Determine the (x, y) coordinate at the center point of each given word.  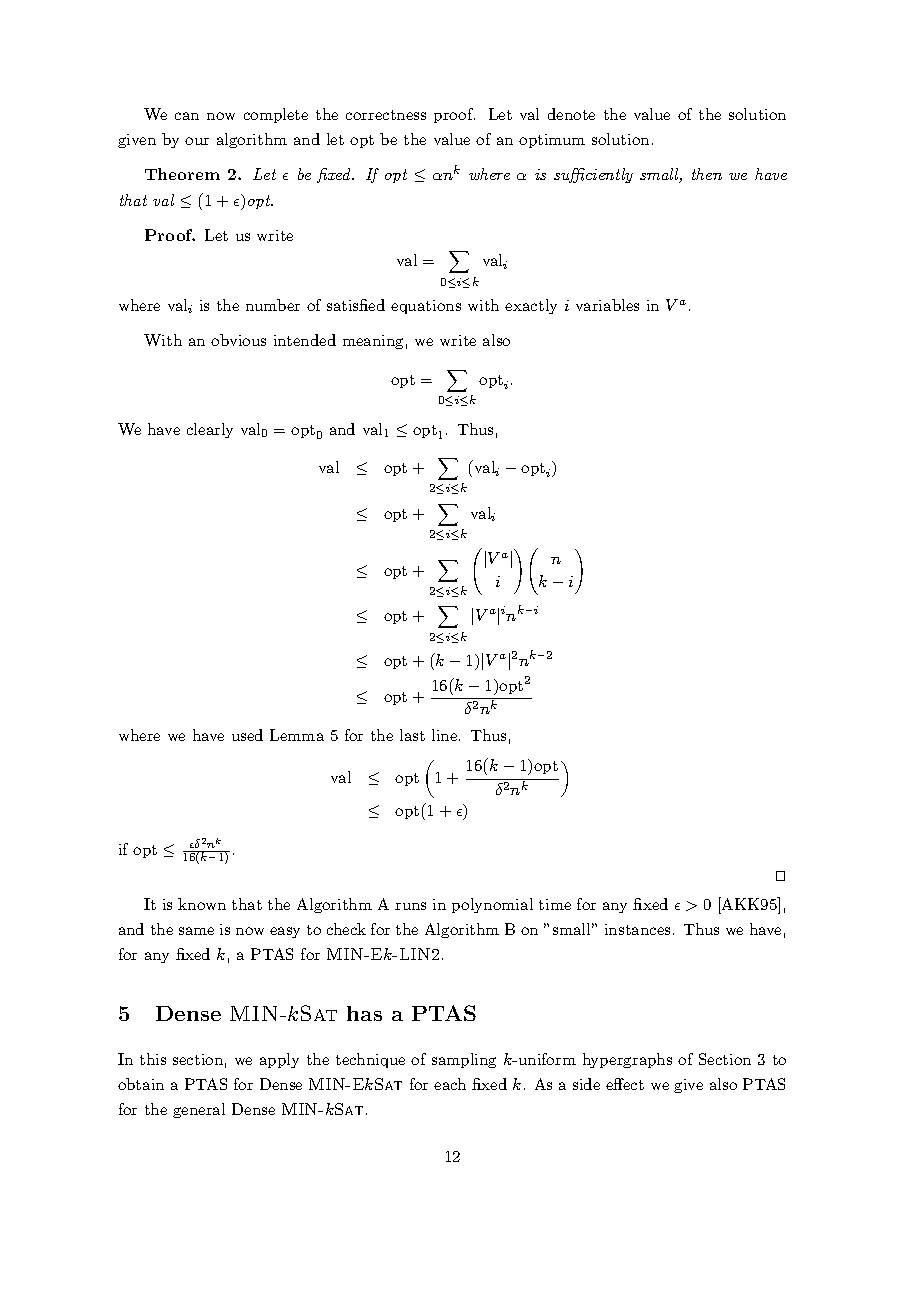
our (197, 141)
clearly (210, 430)
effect (625, 1084)
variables (607, 305)
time (555, 904)
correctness (386, 115)
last (412, 735)
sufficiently (593, 175)
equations (426, 307)
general (199, 1110)
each (450, 1084)
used (247, 735)
